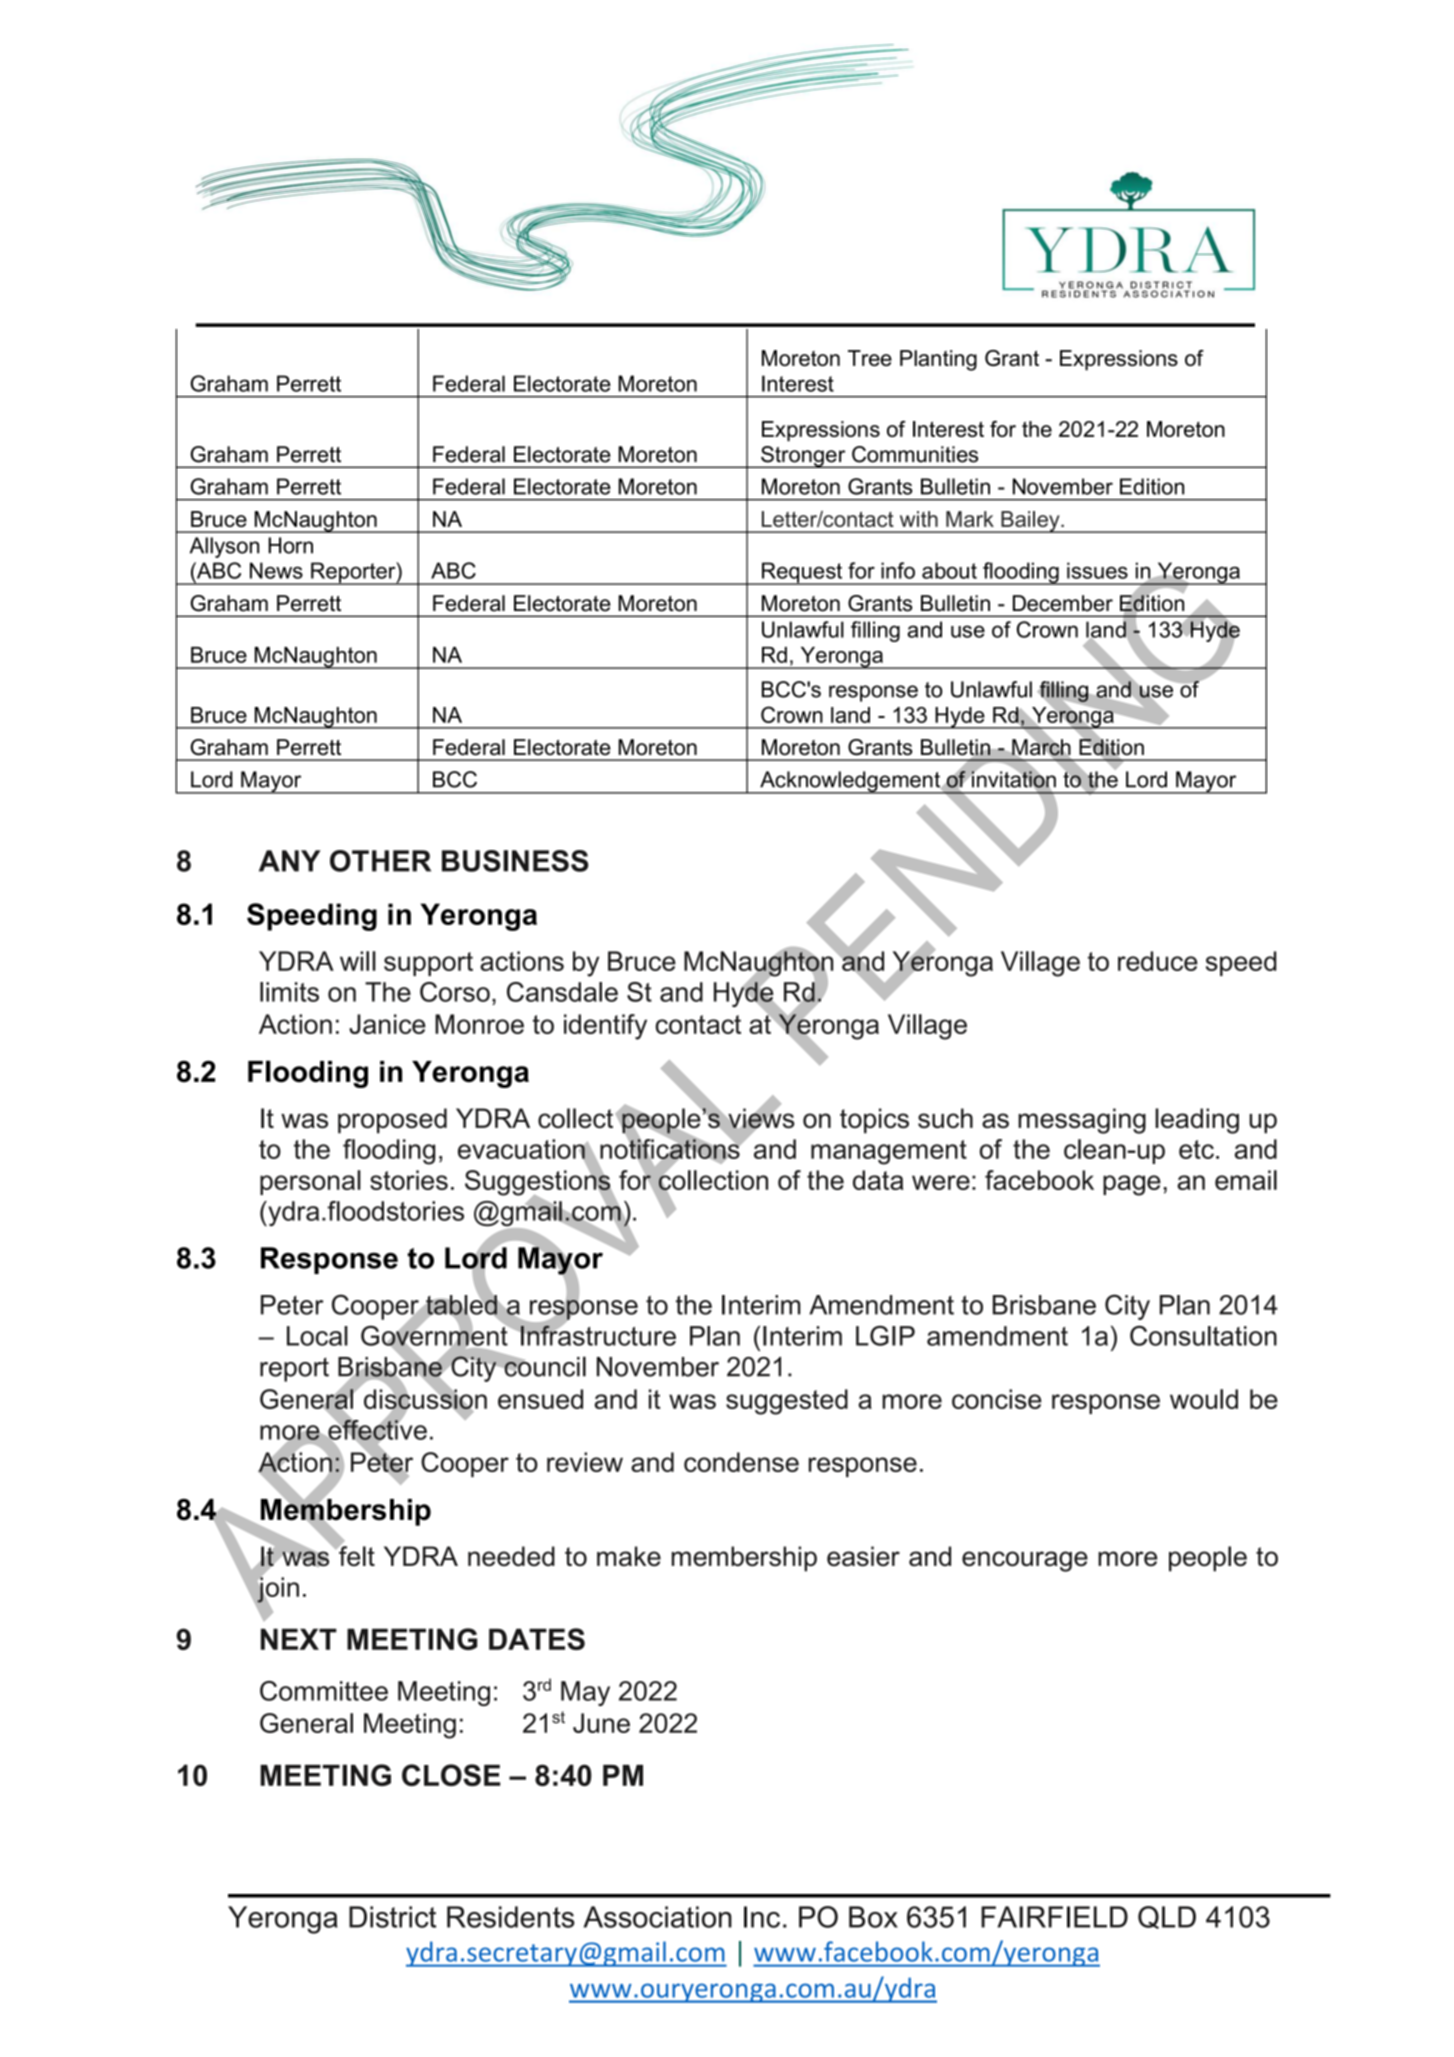 This screenshot has height=2057, width=1454. What do you see at coordinates (803, 457) in the screenshot?
I see `Stronger` at bounding box center [803, 457].
